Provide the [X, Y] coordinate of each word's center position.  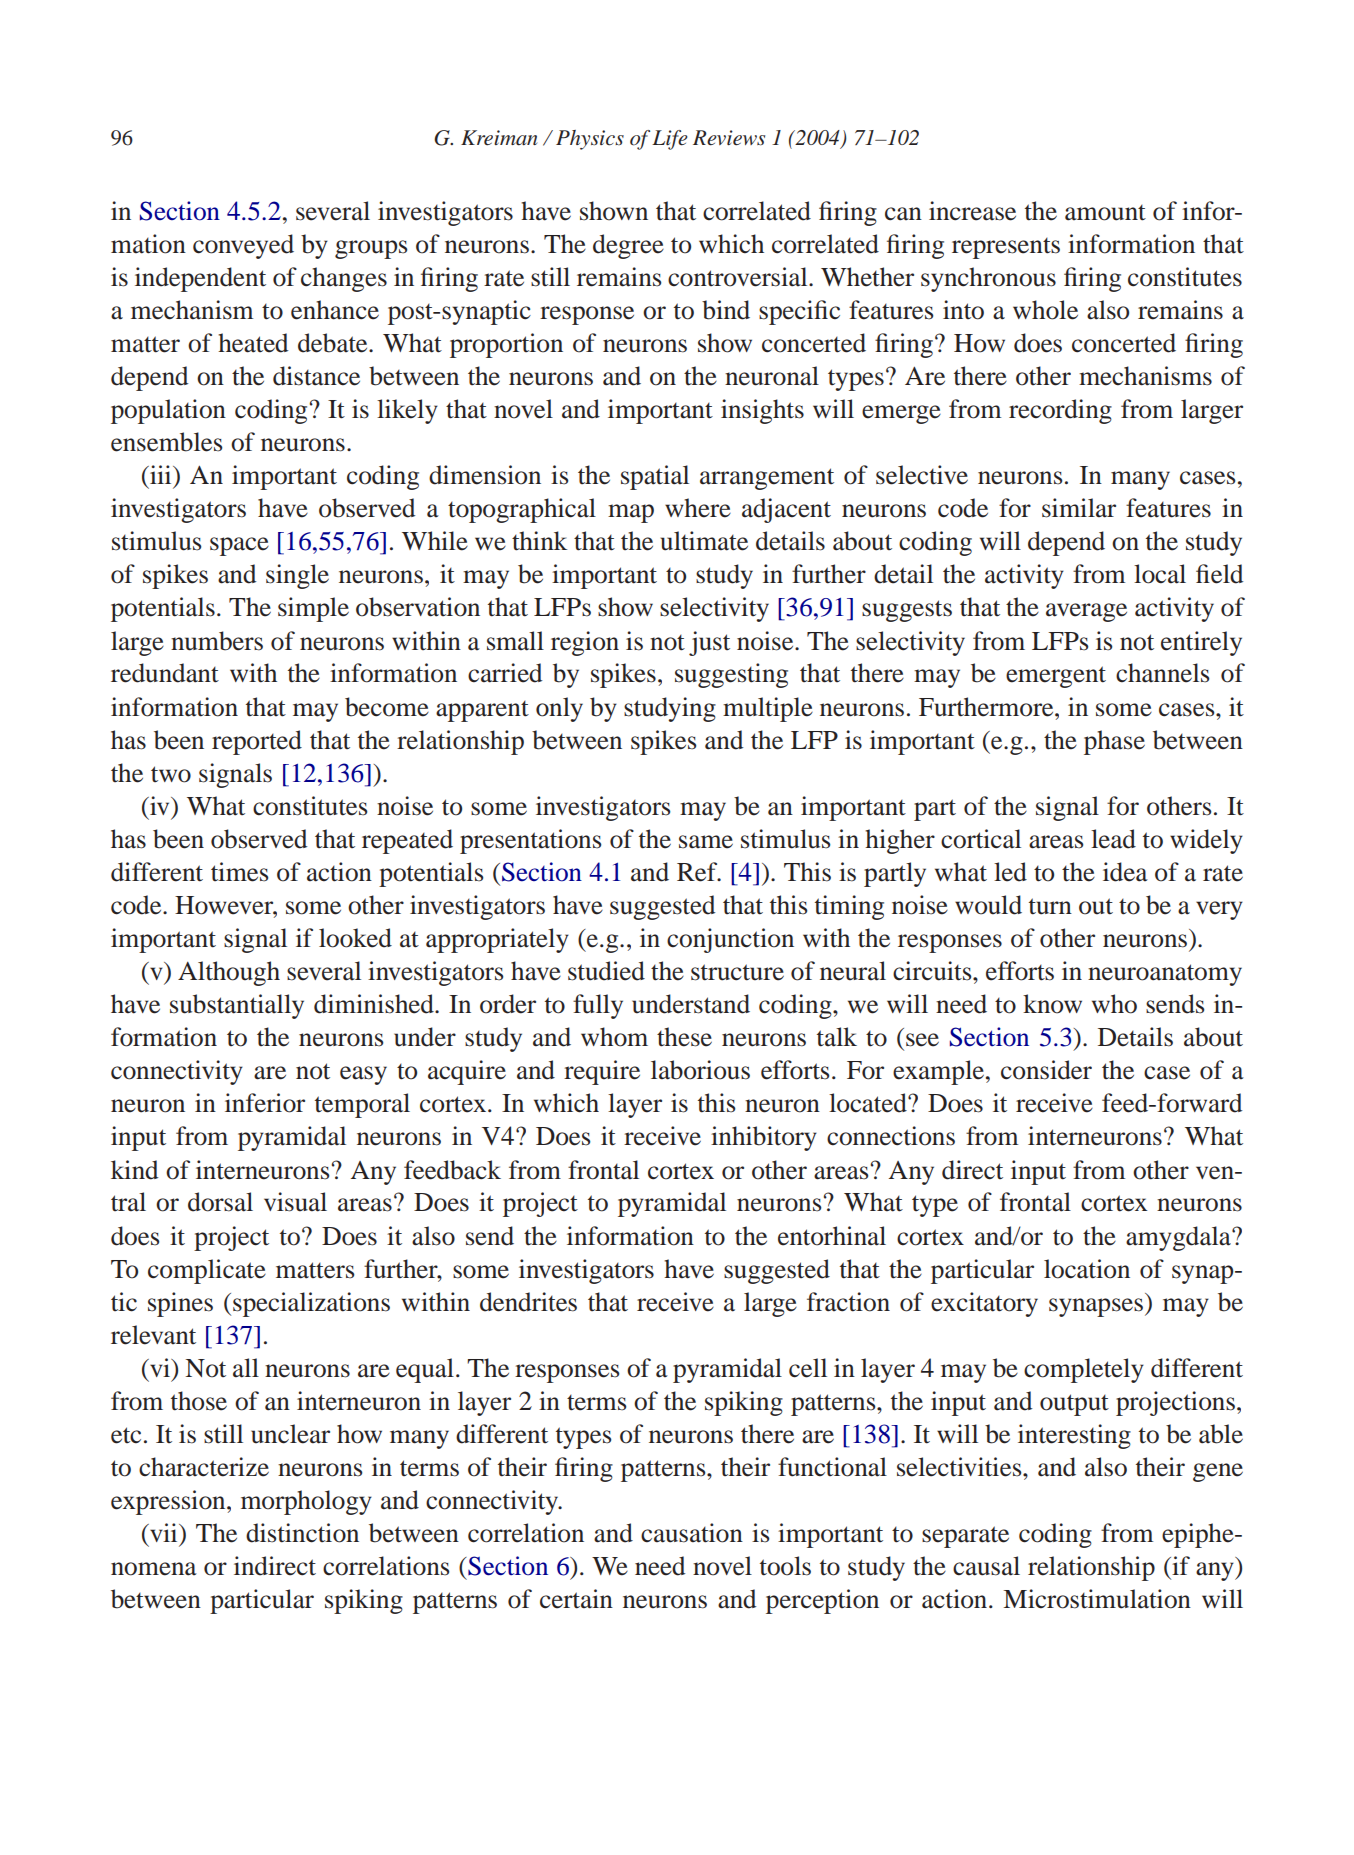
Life [670, 140]
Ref [698, 872]
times [239, 872]
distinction [302, 1533]
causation [692, 1533]
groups [371, 249]
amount [1105, 213]
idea [1125, 872]
